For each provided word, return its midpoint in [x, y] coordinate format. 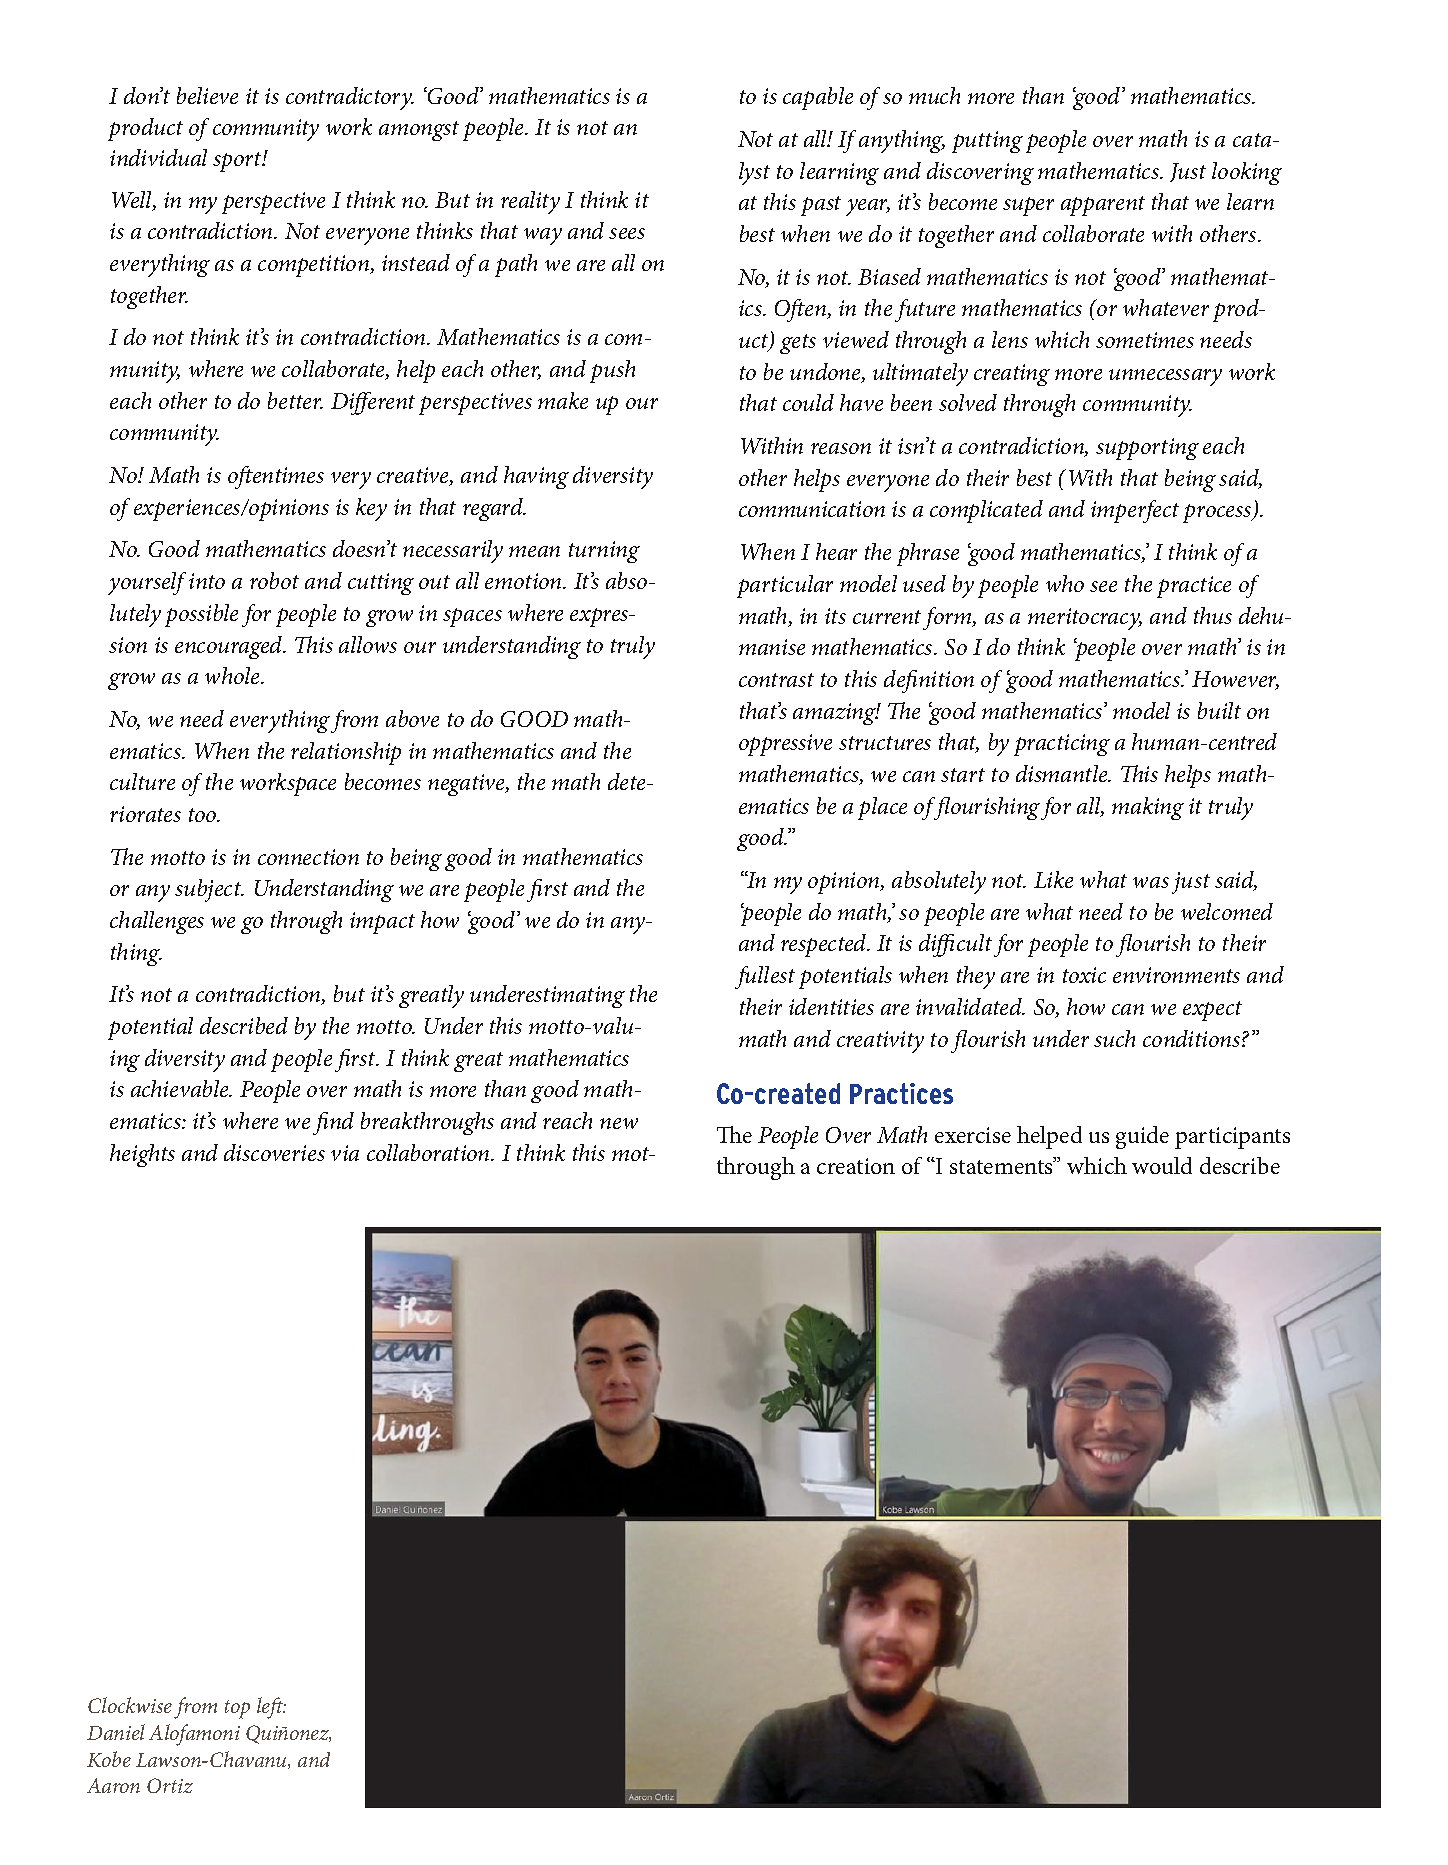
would [1162, 1165]
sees [627, 233]
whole [234, 675]
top [237, 1709]
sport [238, 162]
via [345, 1153]
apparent [1103, 206]
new [619, 1123]
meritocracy [1085, 619]
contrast [776, 680]
